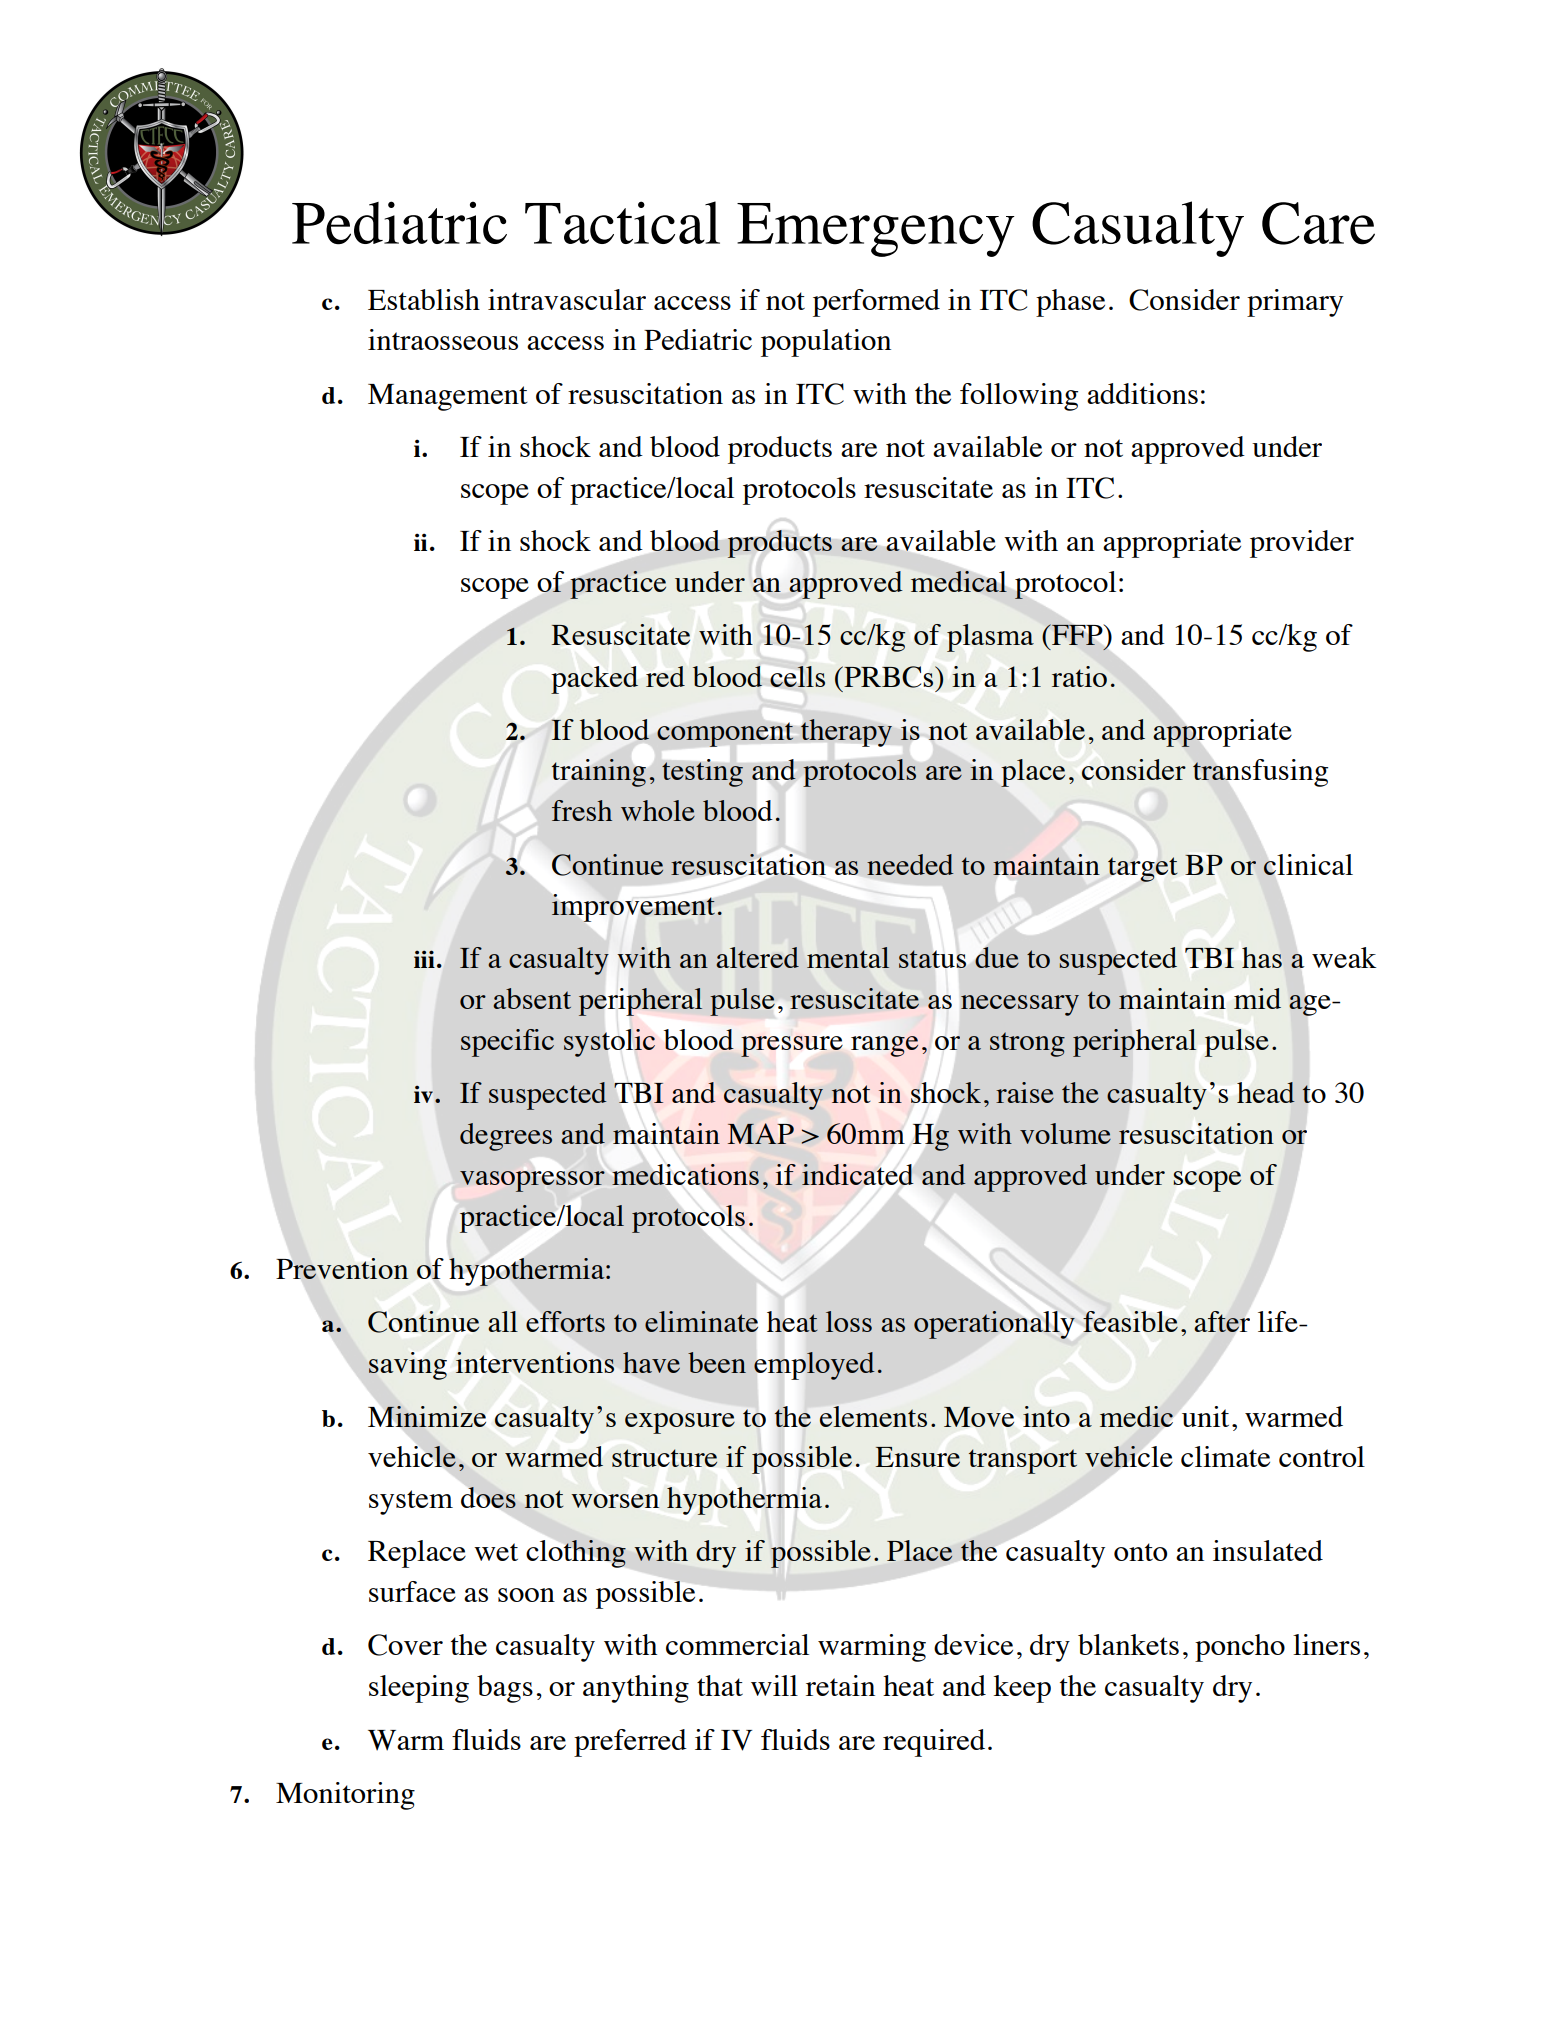 The height and width of the document is (2022, 1562). Describe the element at coordinates (424, 299) in the document. I see `Establish` at that location.
